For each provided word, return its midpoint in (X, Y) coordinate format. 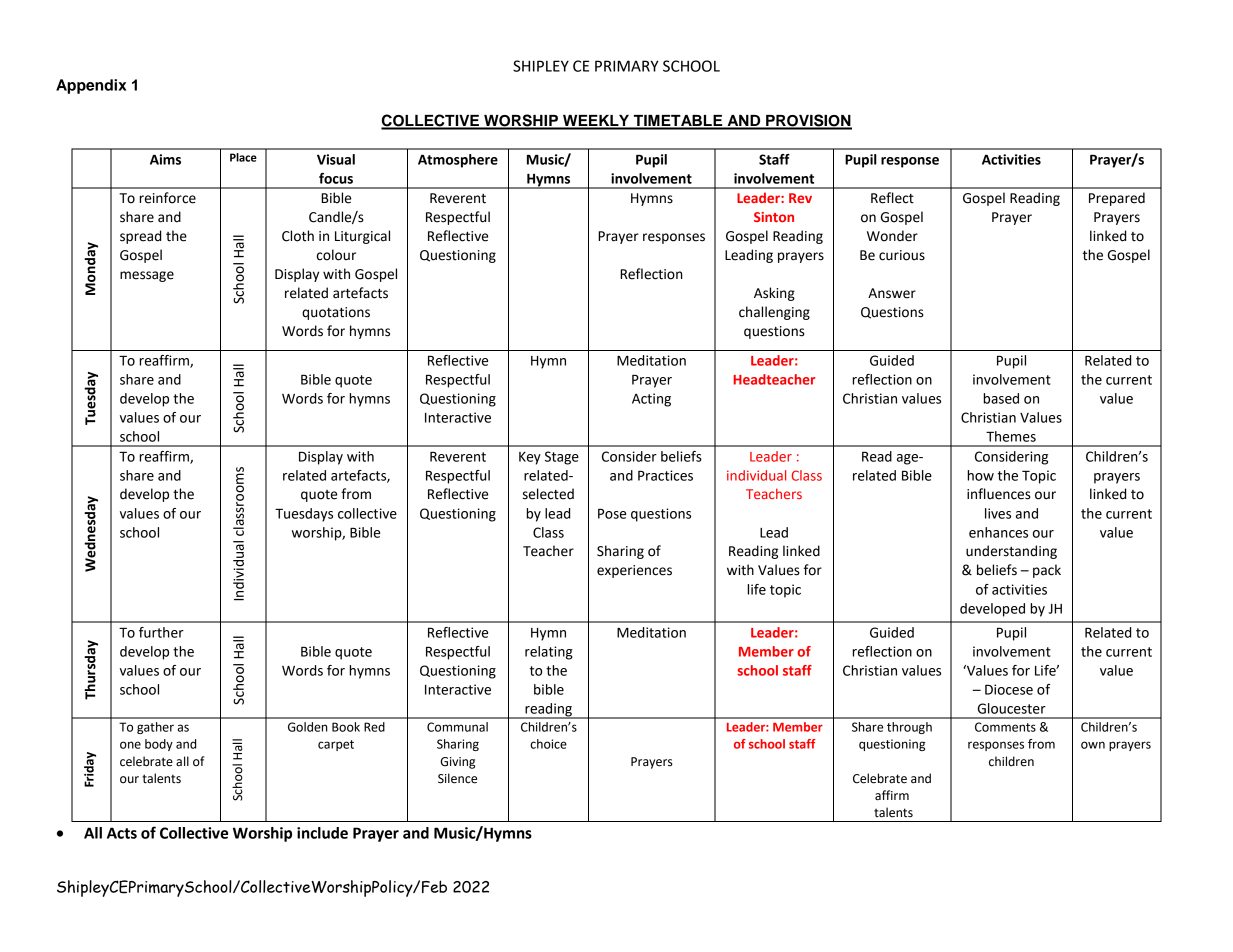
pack (1047, 571)
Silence (457, 778)
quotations (336, 313)
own (1093, 745)
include (322, 833)
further (161, 632)
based (1001, 398)
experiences (634, 571)
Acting (651, 400)
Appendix (91, 86)
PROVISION (808, 121)
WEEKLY (596, 122)
